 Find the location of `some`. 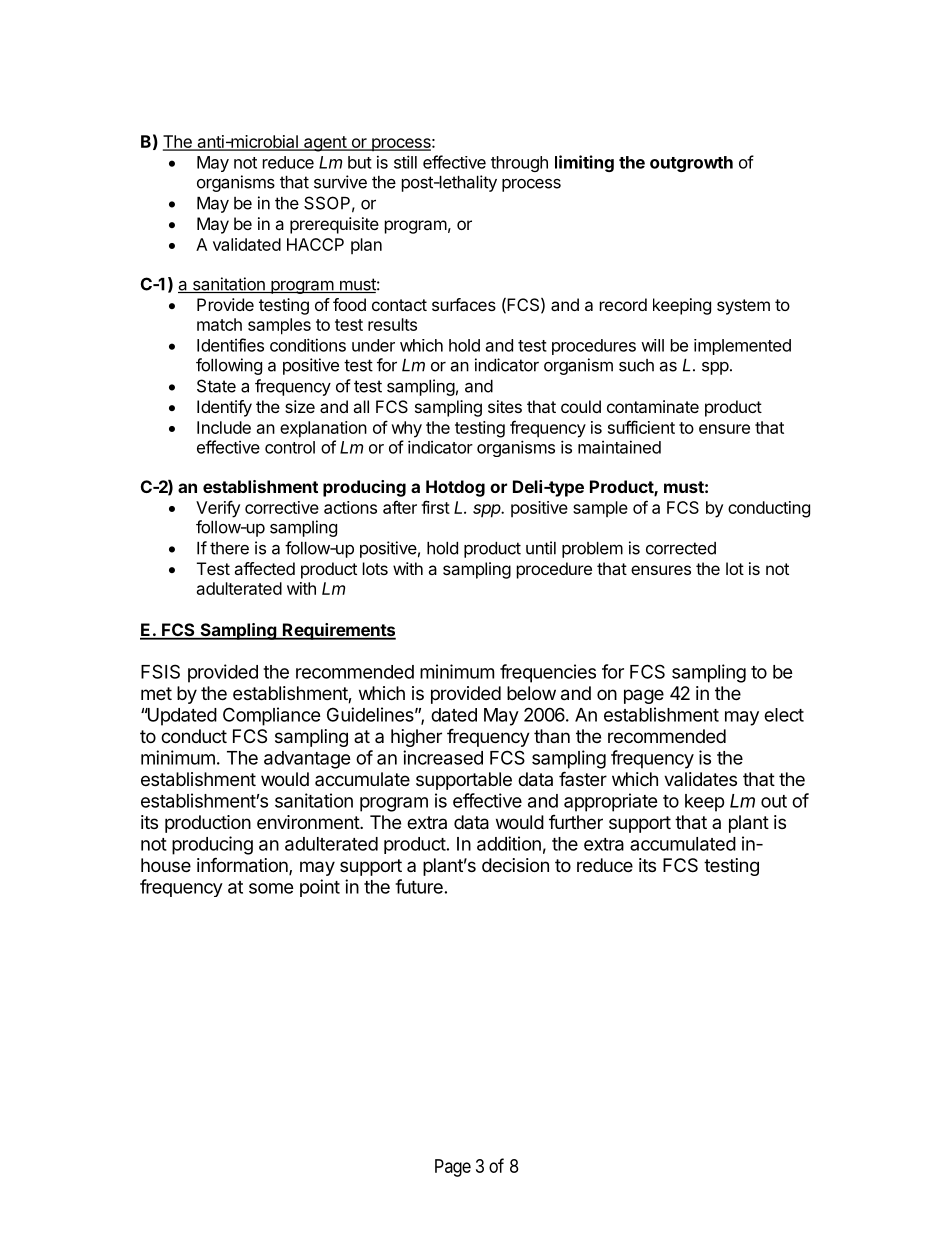

some is located at coordinates (271, 888).
